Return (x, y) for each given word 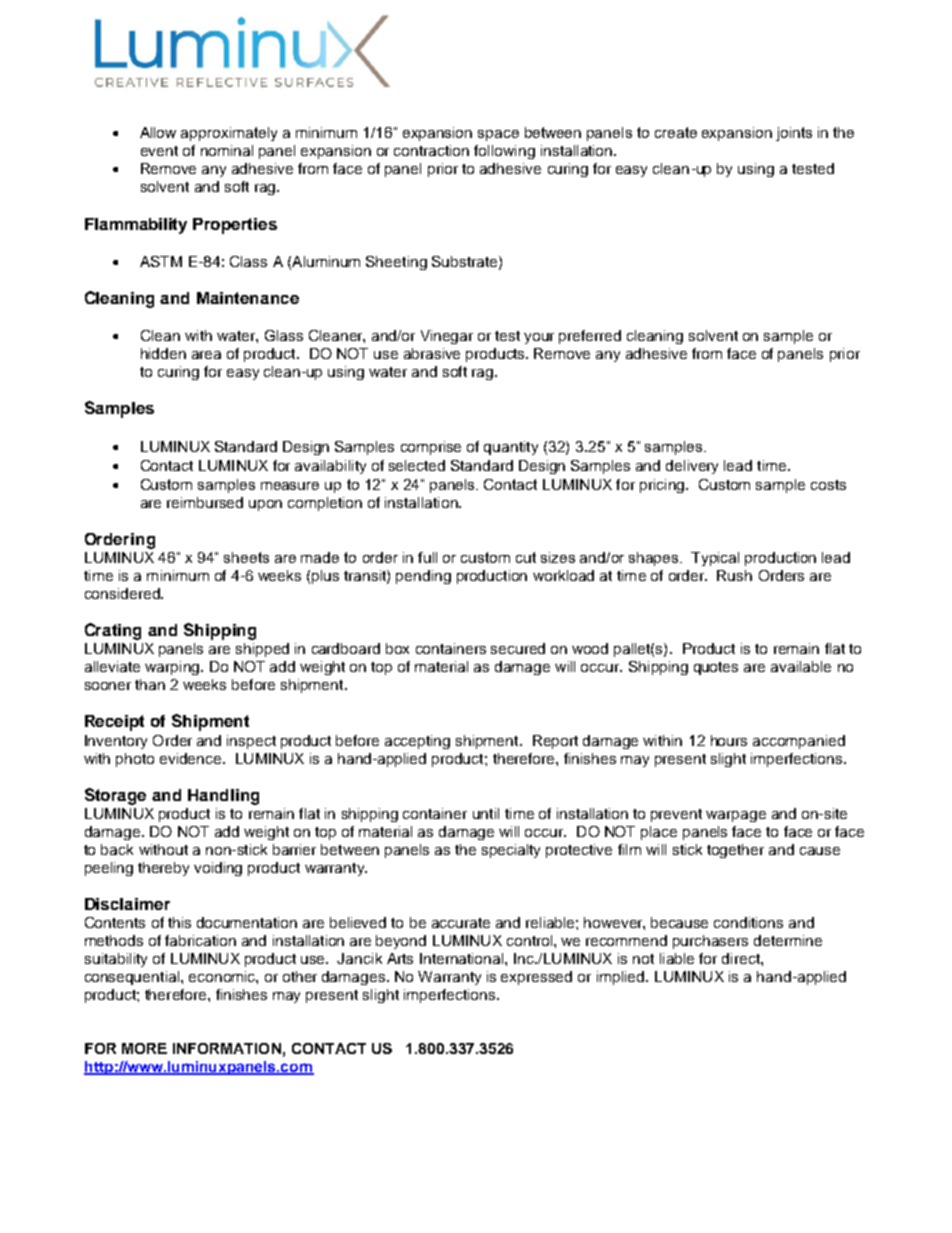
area (206, 355)
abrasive (432, 353)
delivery (692, 467)
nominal (227, 150)
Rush (734, 575)
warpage (736, 816)
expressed (536, 978)
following (504, 152)
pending (423, 577)
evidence (192, 758)
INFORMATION (227, 1048)
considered (123, 593)
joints (794, 134)
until (486, 813)
